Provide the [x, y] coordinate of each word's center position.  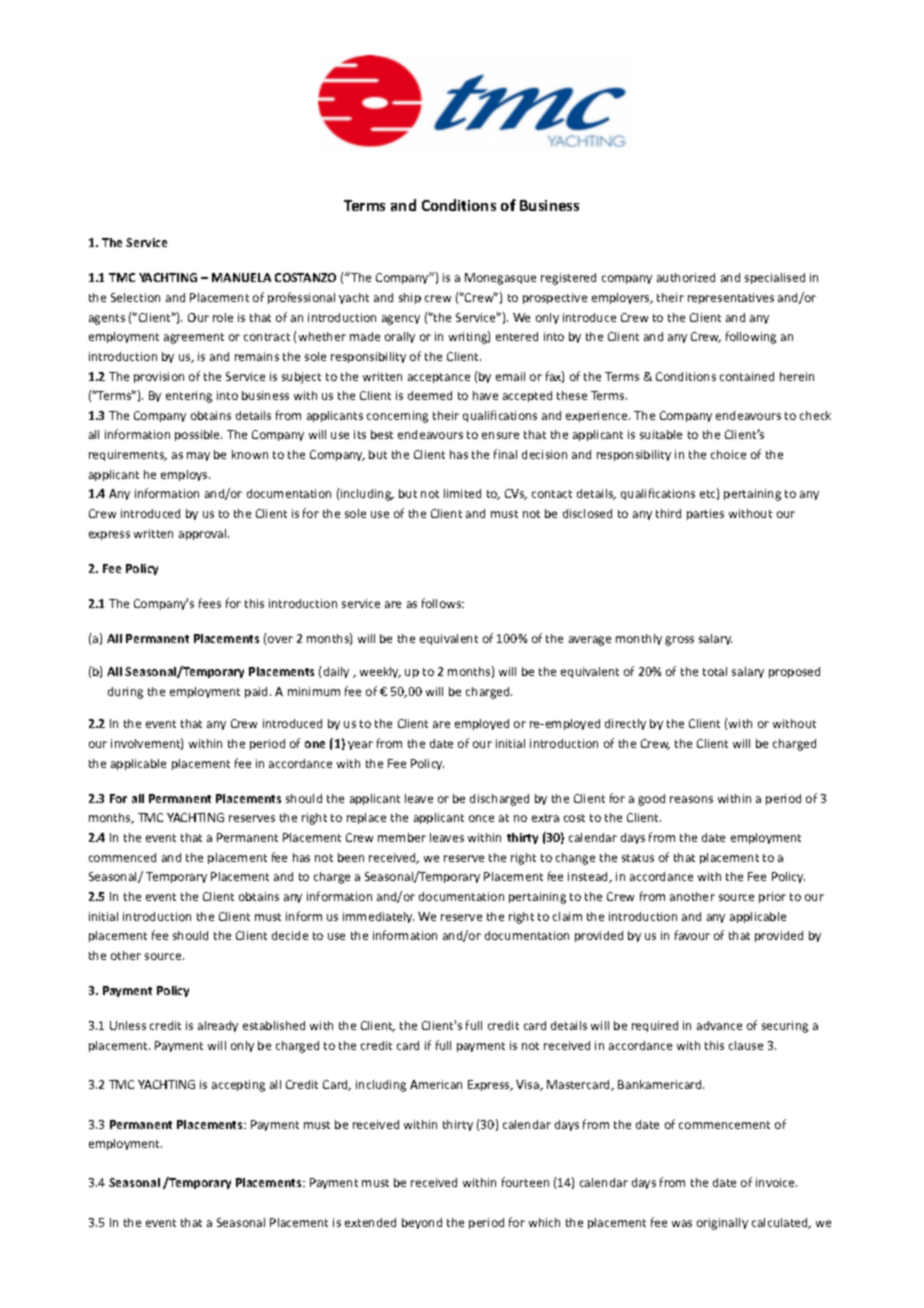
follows [443, 603]
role [223, 317]
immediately [378, 917]
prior [772, 897]
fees [210, 603]
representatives [731, 298]
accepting [238, 1086]
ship [410, 298]
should [190, 935]
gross [679, 641]
